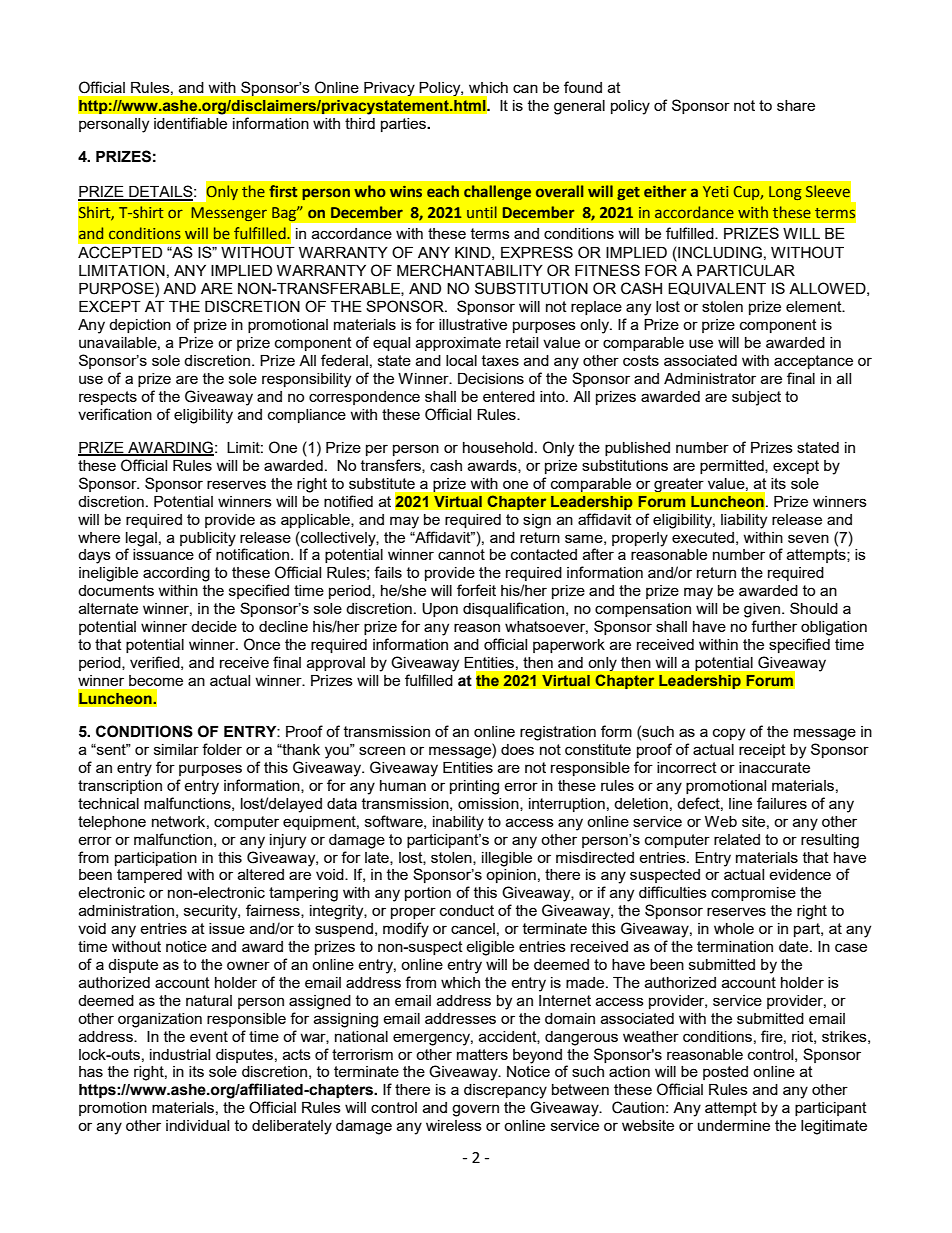 Image resolution: width=952 pixels, height=1233 pixels. I want to click on household, so click(498, 447).
